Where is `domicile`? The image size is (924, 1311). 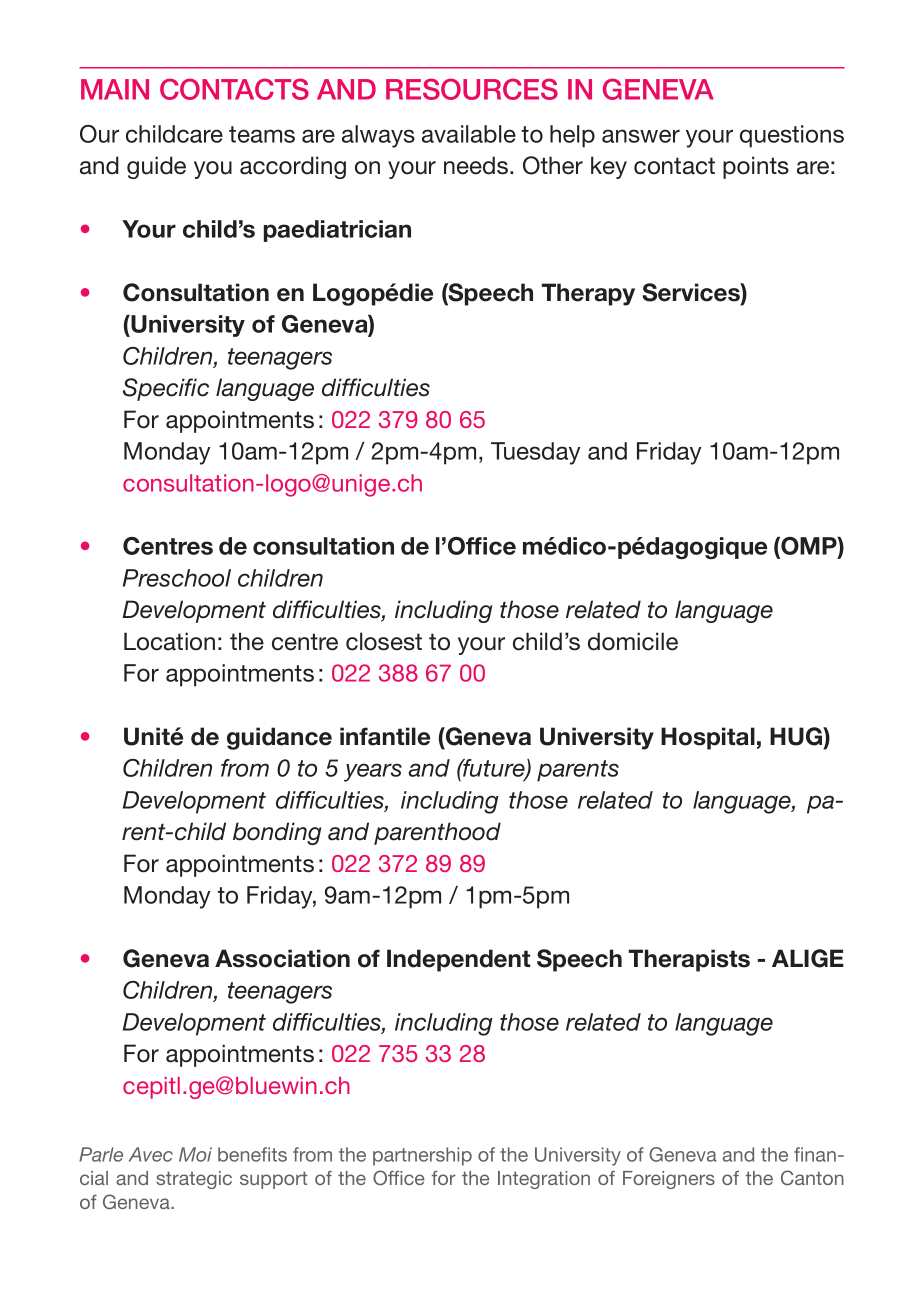
domicile is located at coordinates (633, 641).
